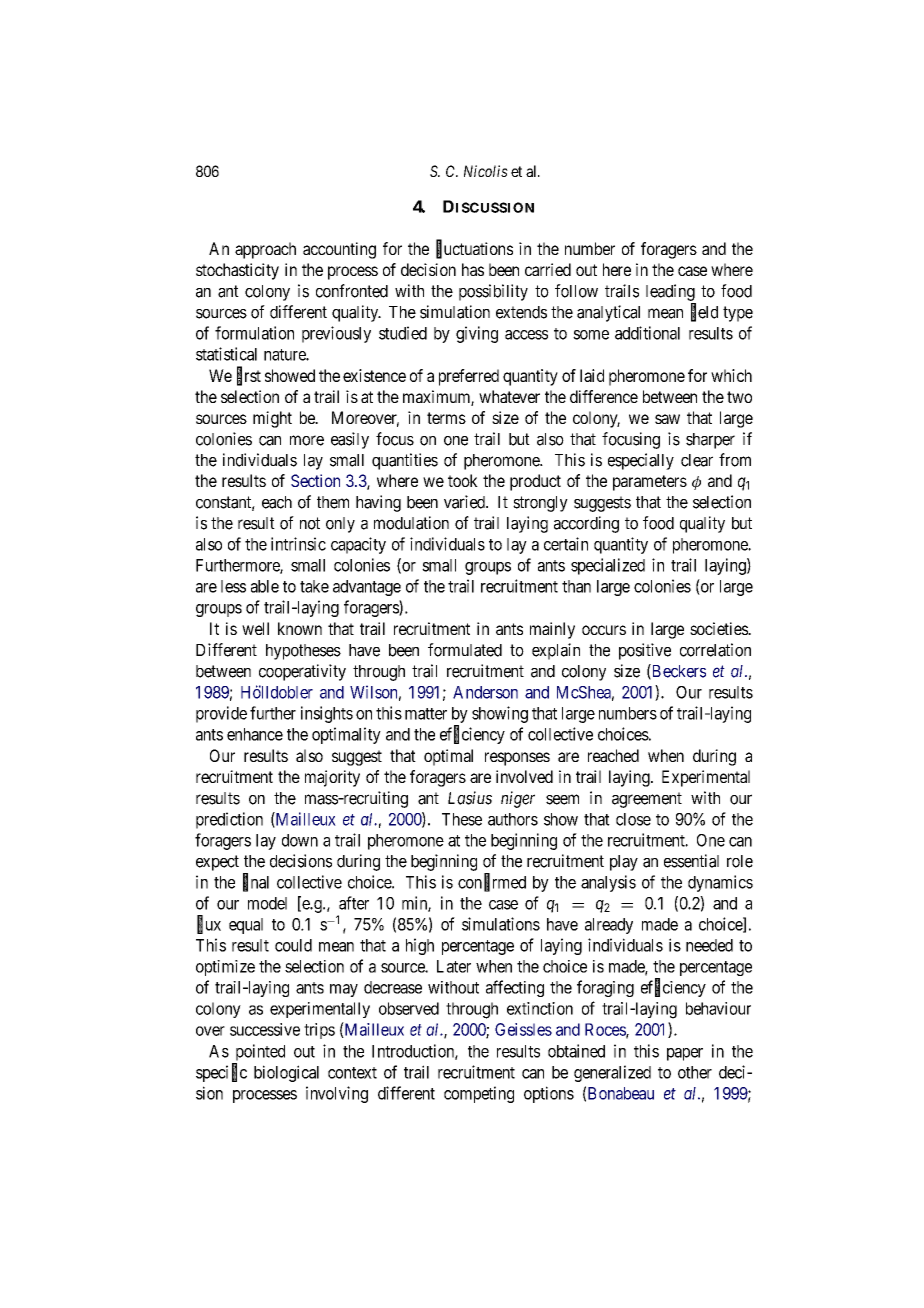 This screenshot has width=924, height=1308. I want to click on clear, so click(697, 460).
